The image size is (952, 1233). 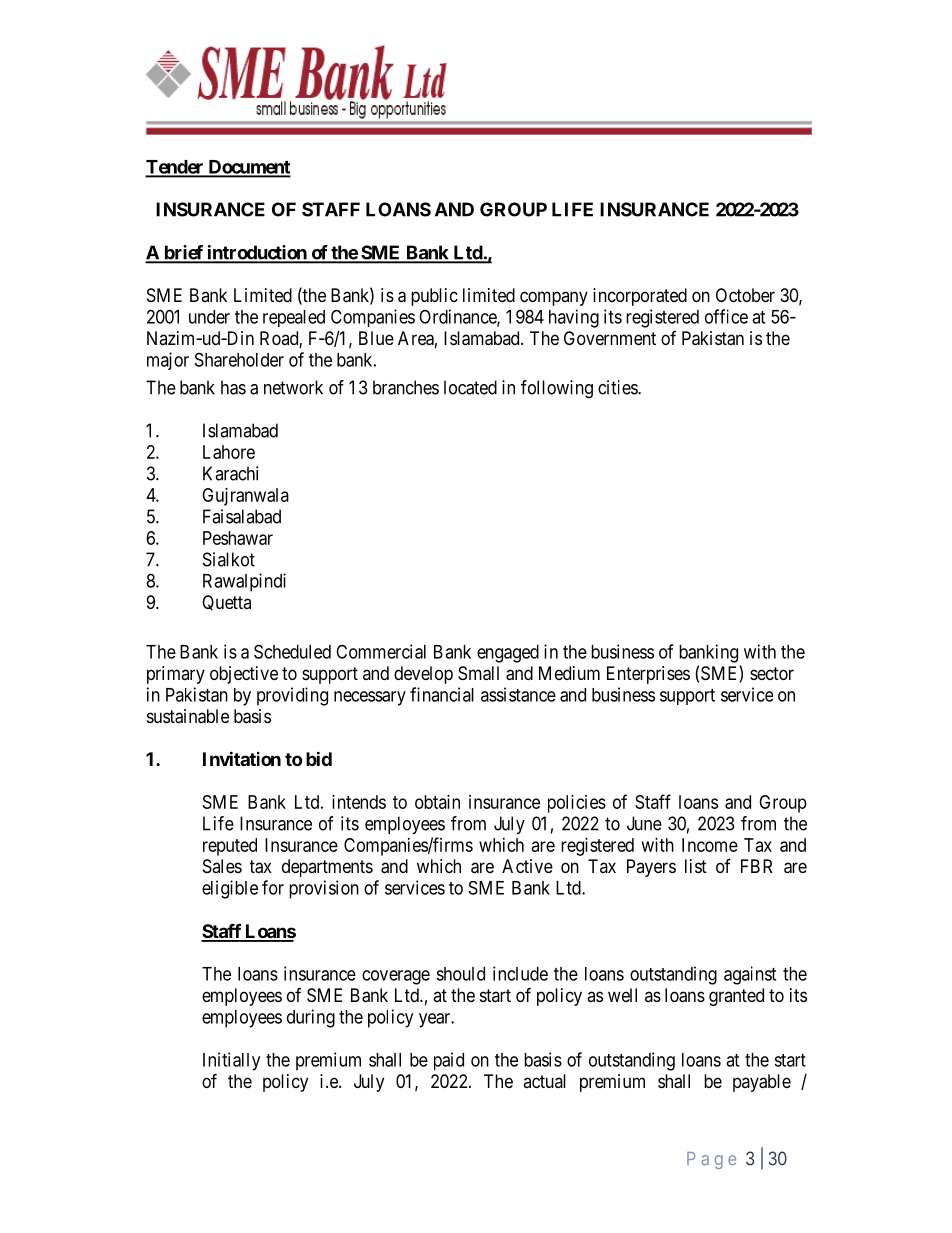 What do you see at coordinates (478, 673) in the document?
I see `Small` at bounding box center [478, 673].
